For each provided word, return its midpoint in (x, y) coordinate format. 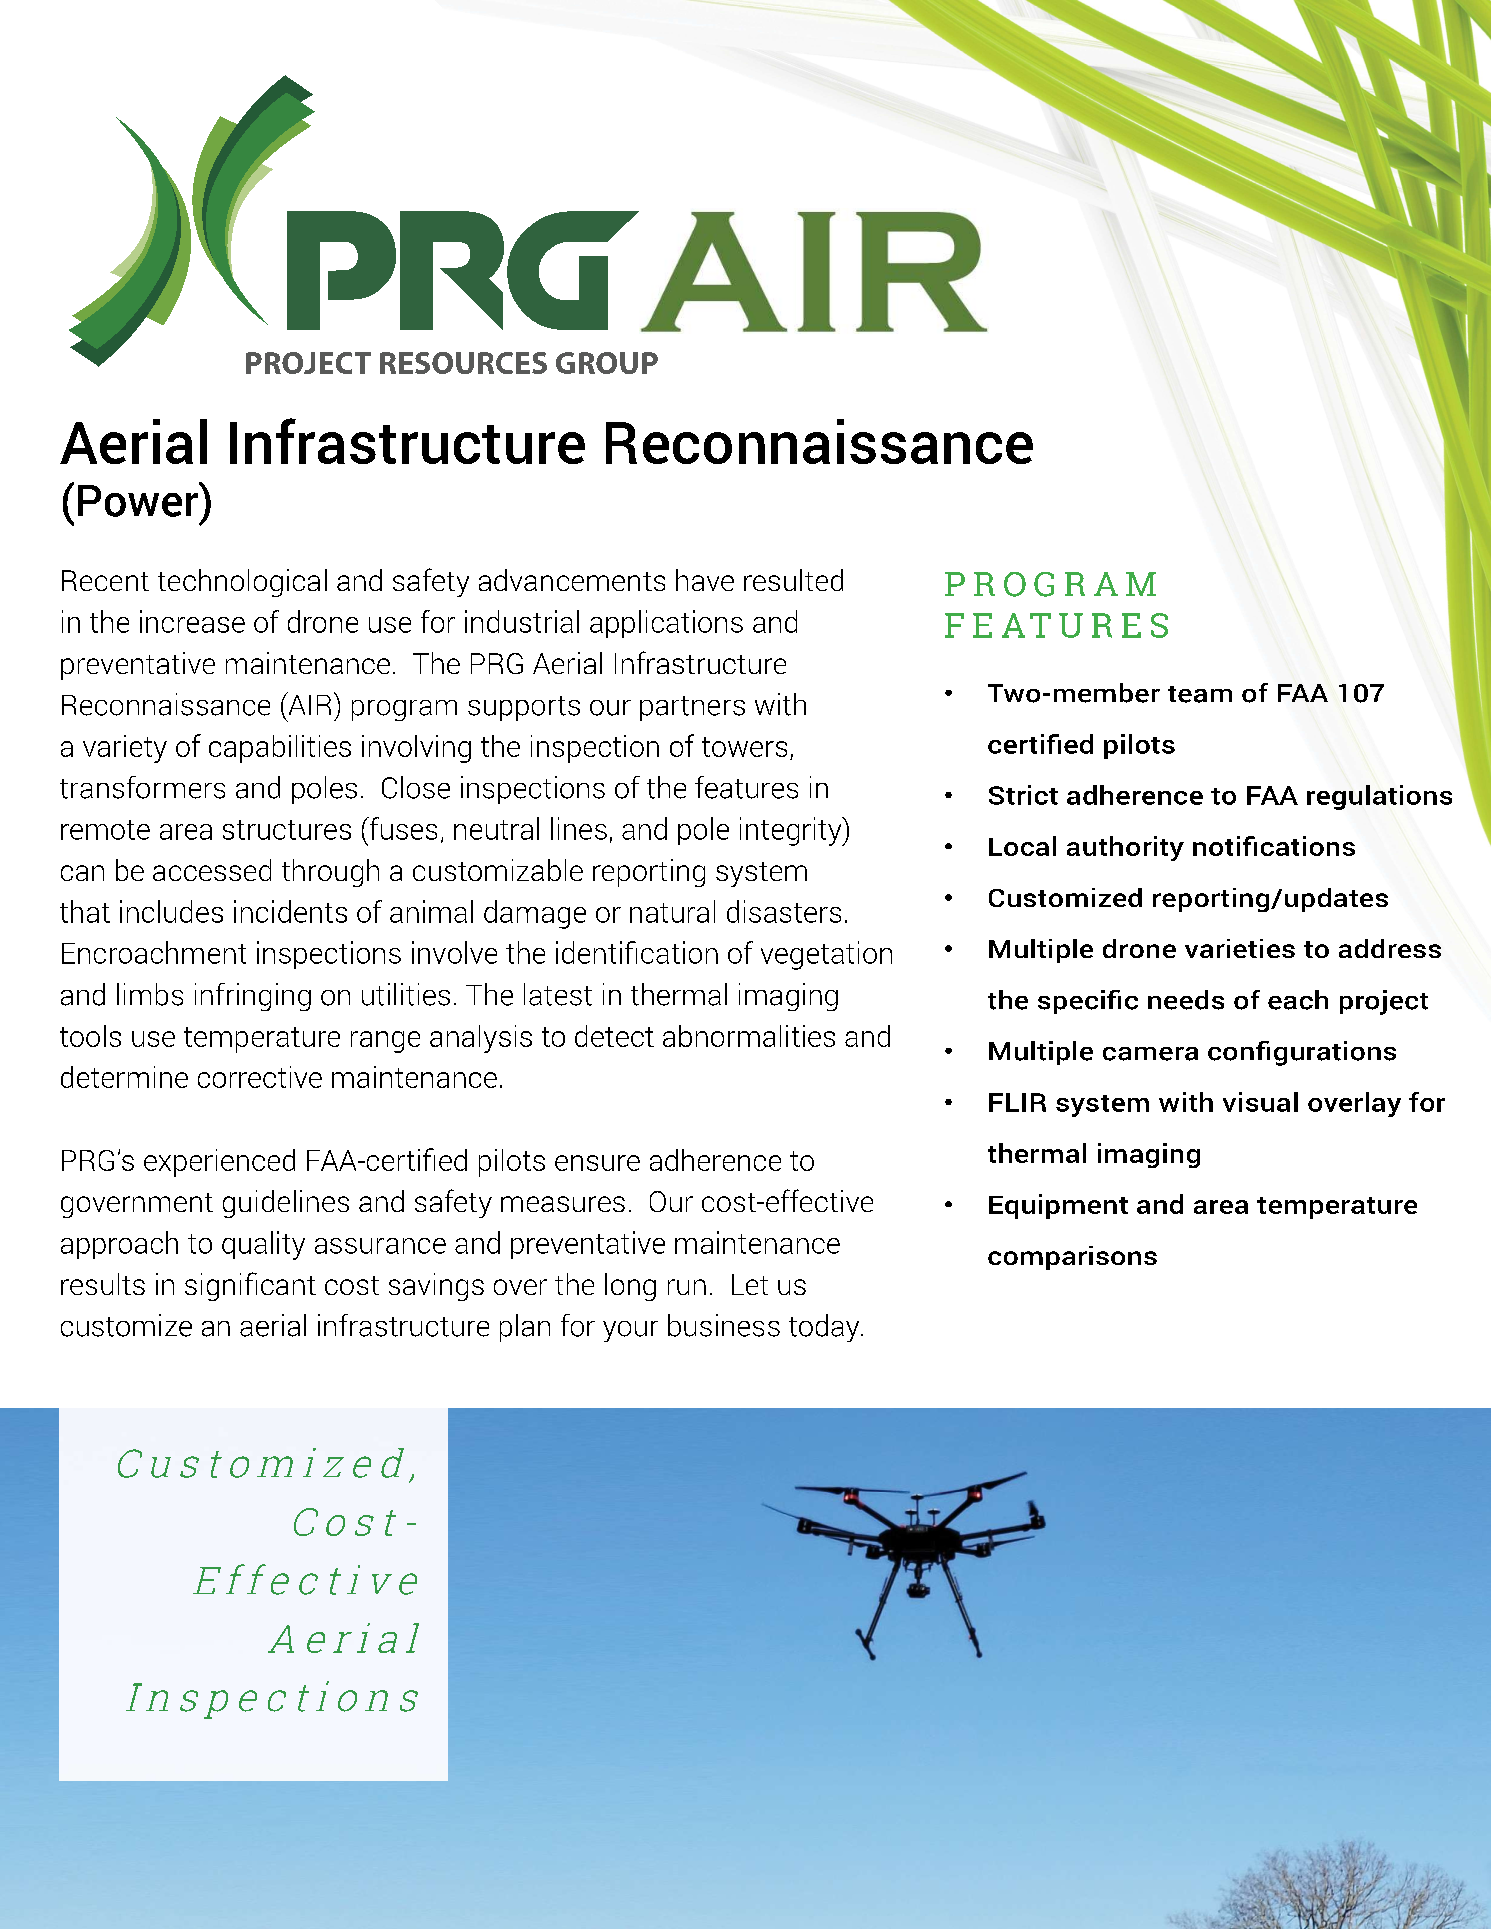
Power (139, 499)
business (724, 1325)
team (1200, 694)
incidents (290, 911)
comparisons (1072, 1258)
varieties (1240, 948)
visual (1260, 1102)
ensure (597, 1163)
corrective (260, 1077)
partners (692, 708)
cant (288, 1285)
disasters (784, 911)
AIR (308, 703)
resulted (793, 580)
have (705, 580)
